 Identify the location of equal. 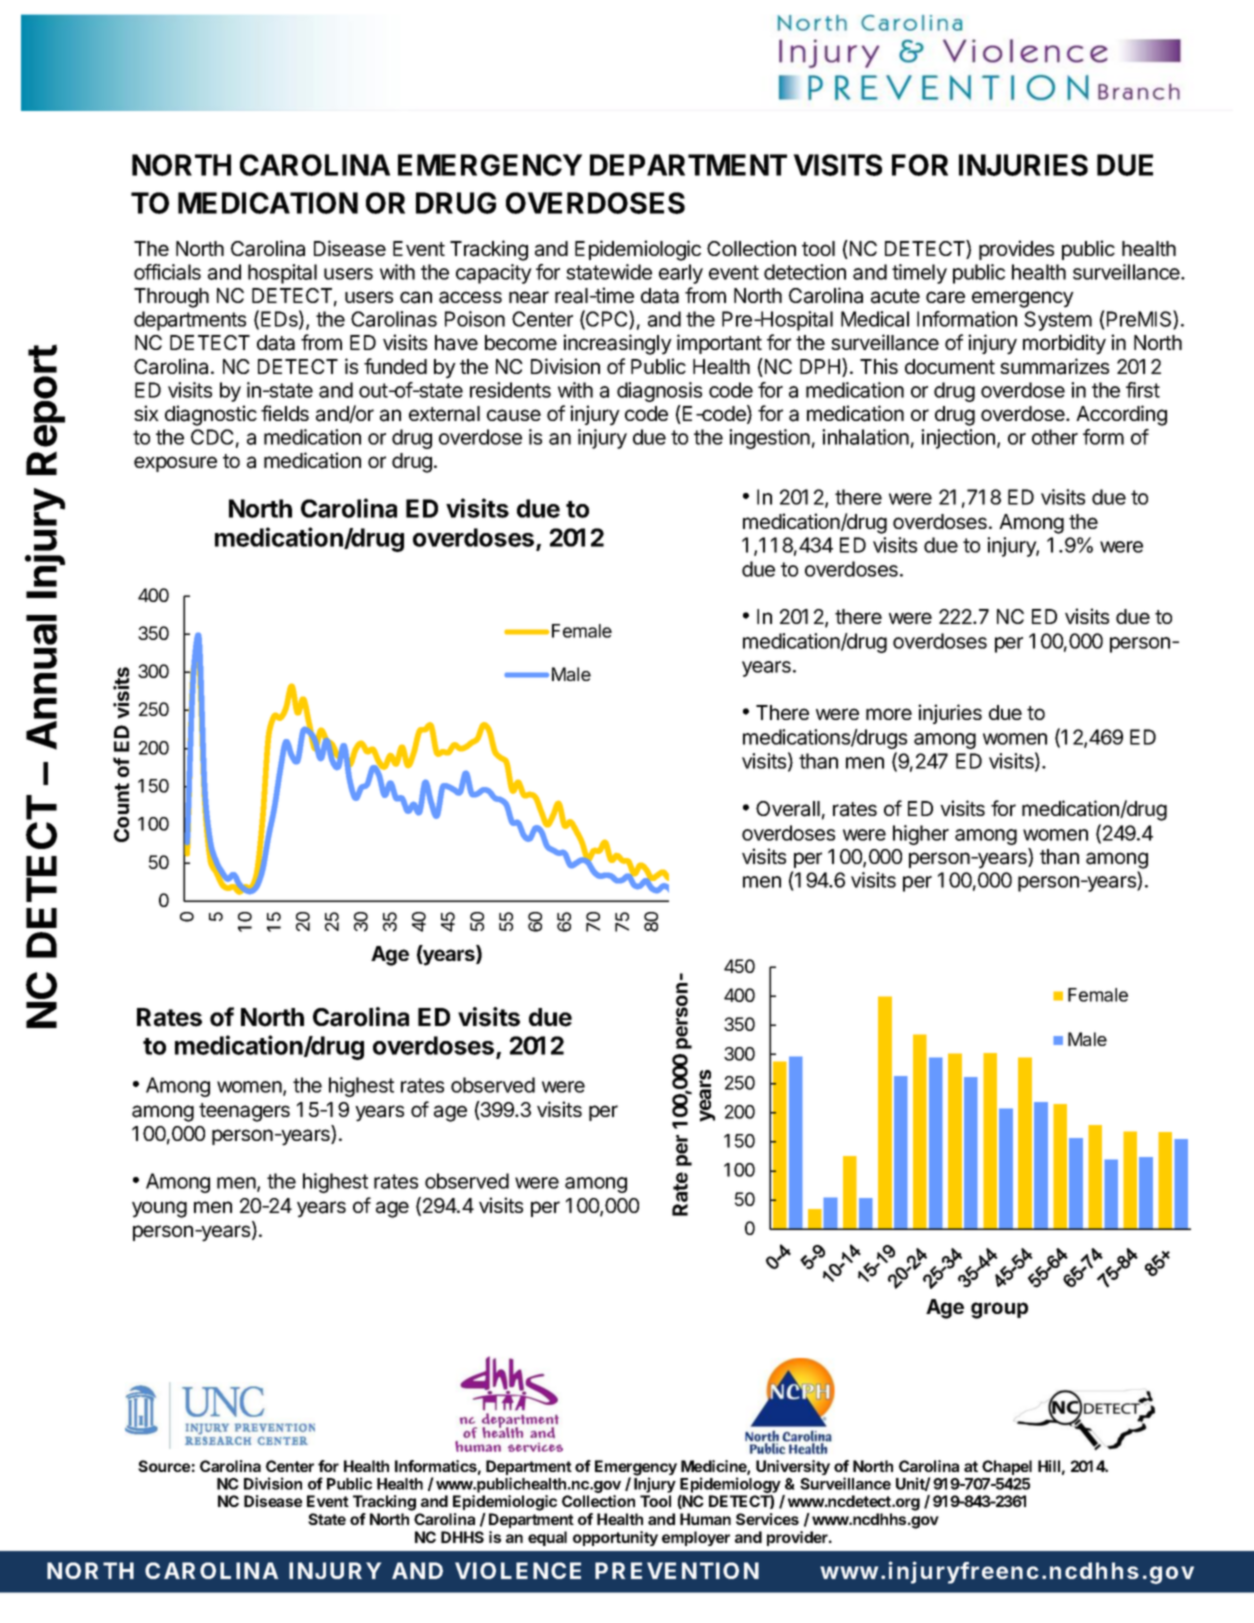
(547, 1538).
